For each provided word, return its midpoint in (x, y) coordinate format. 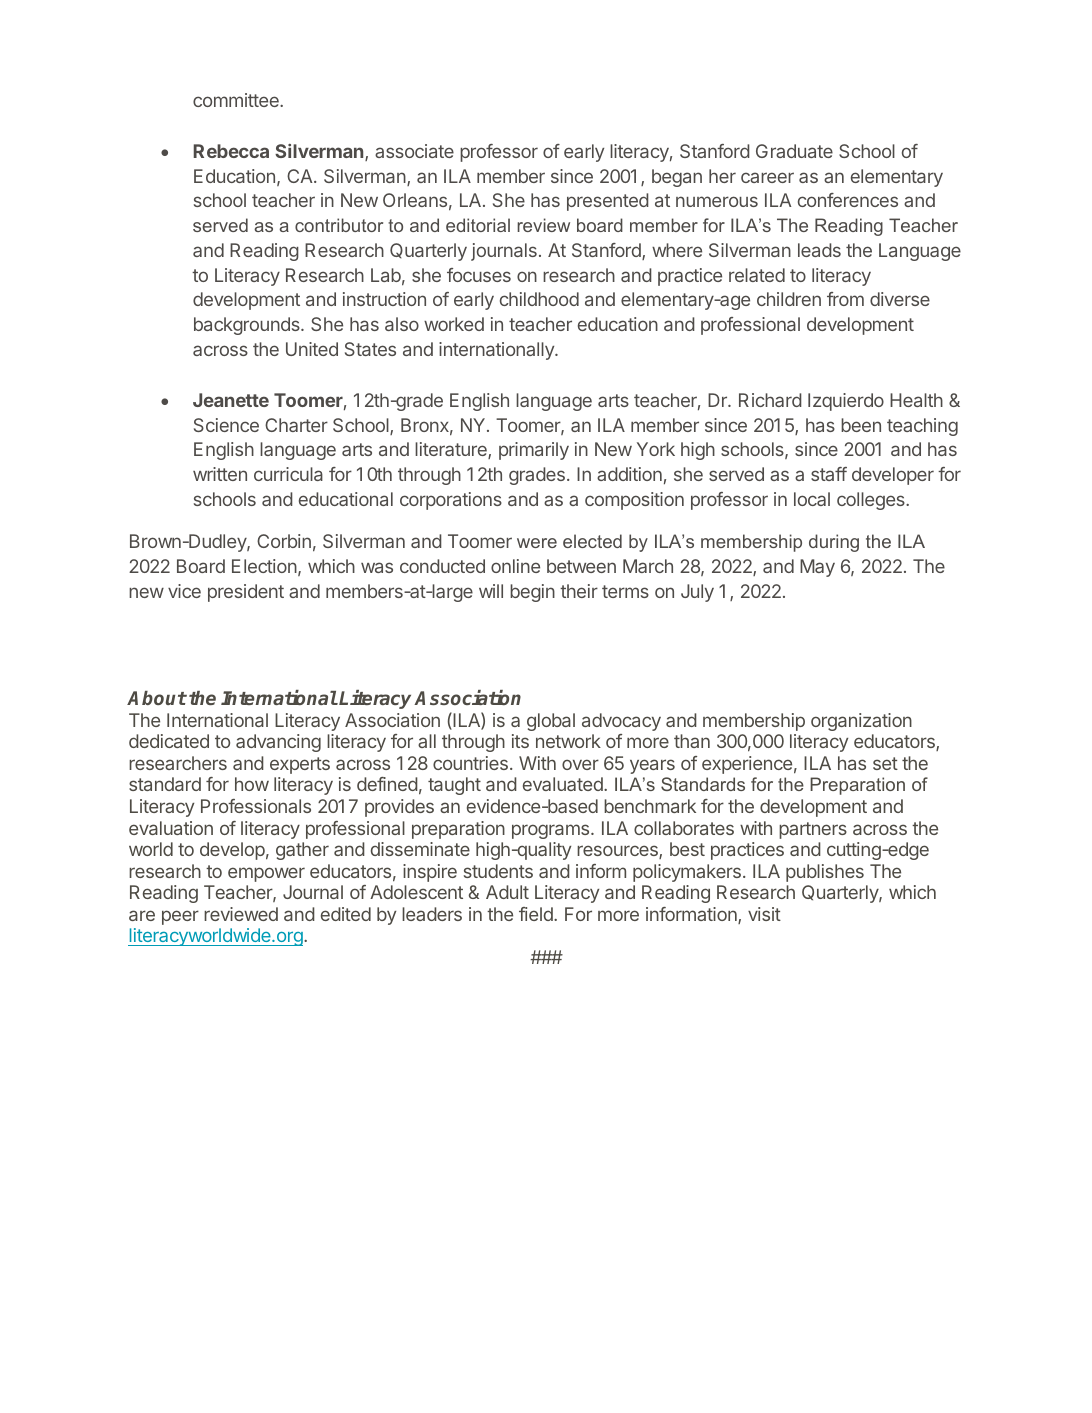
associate (414, 151)
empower (266, 874)
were (537, 543)
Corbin (284, 541)
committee (237, 100)
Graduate (794, 151)
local (812, 499)
